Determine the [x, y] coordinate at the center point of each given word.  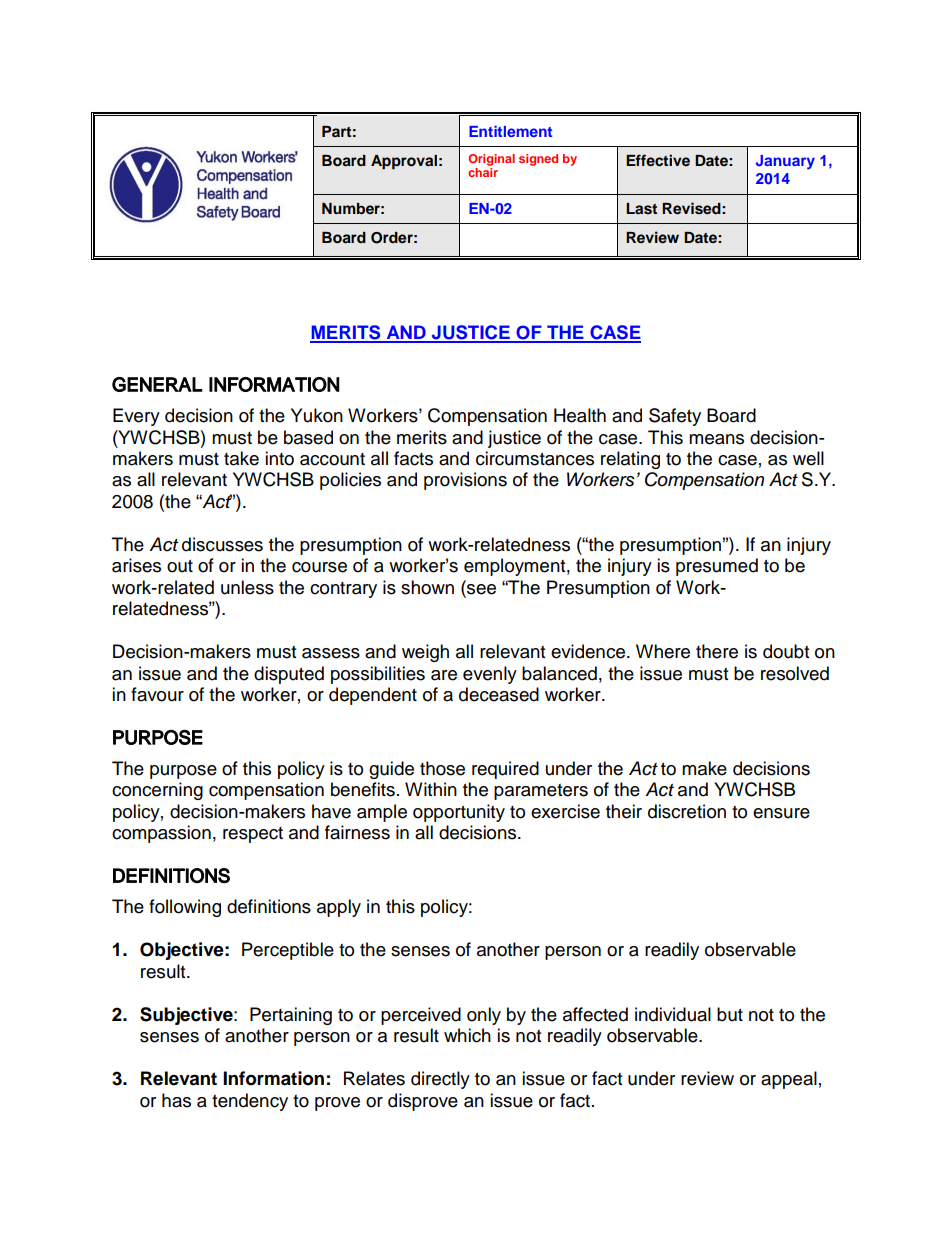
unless [247, 587]
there [717, 651]
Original [491, 160]
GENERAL [157, 384]
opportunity [459, 813]
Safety [675, 417]
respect [253, 835]
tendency [250, 1102]
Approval [404, 162]
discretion [687, 811]
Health [580, 415]
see [480, 588]
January [785, 162]
